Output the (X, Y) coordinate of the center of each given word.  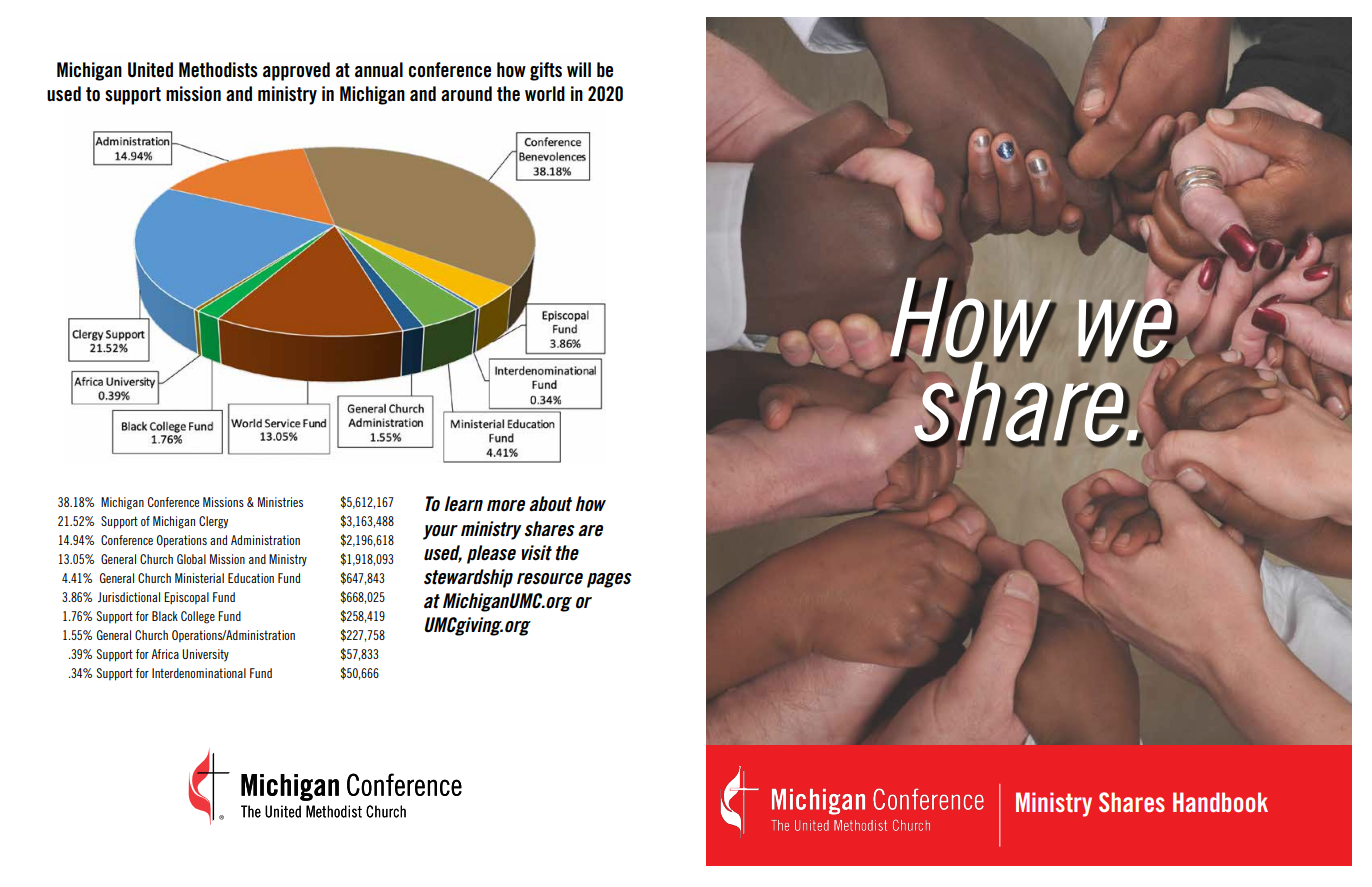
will (579, 69)
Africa (165, 654)
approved (296, 71)
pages (609, 580)
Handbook (1220, 802)
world (545, 94)
